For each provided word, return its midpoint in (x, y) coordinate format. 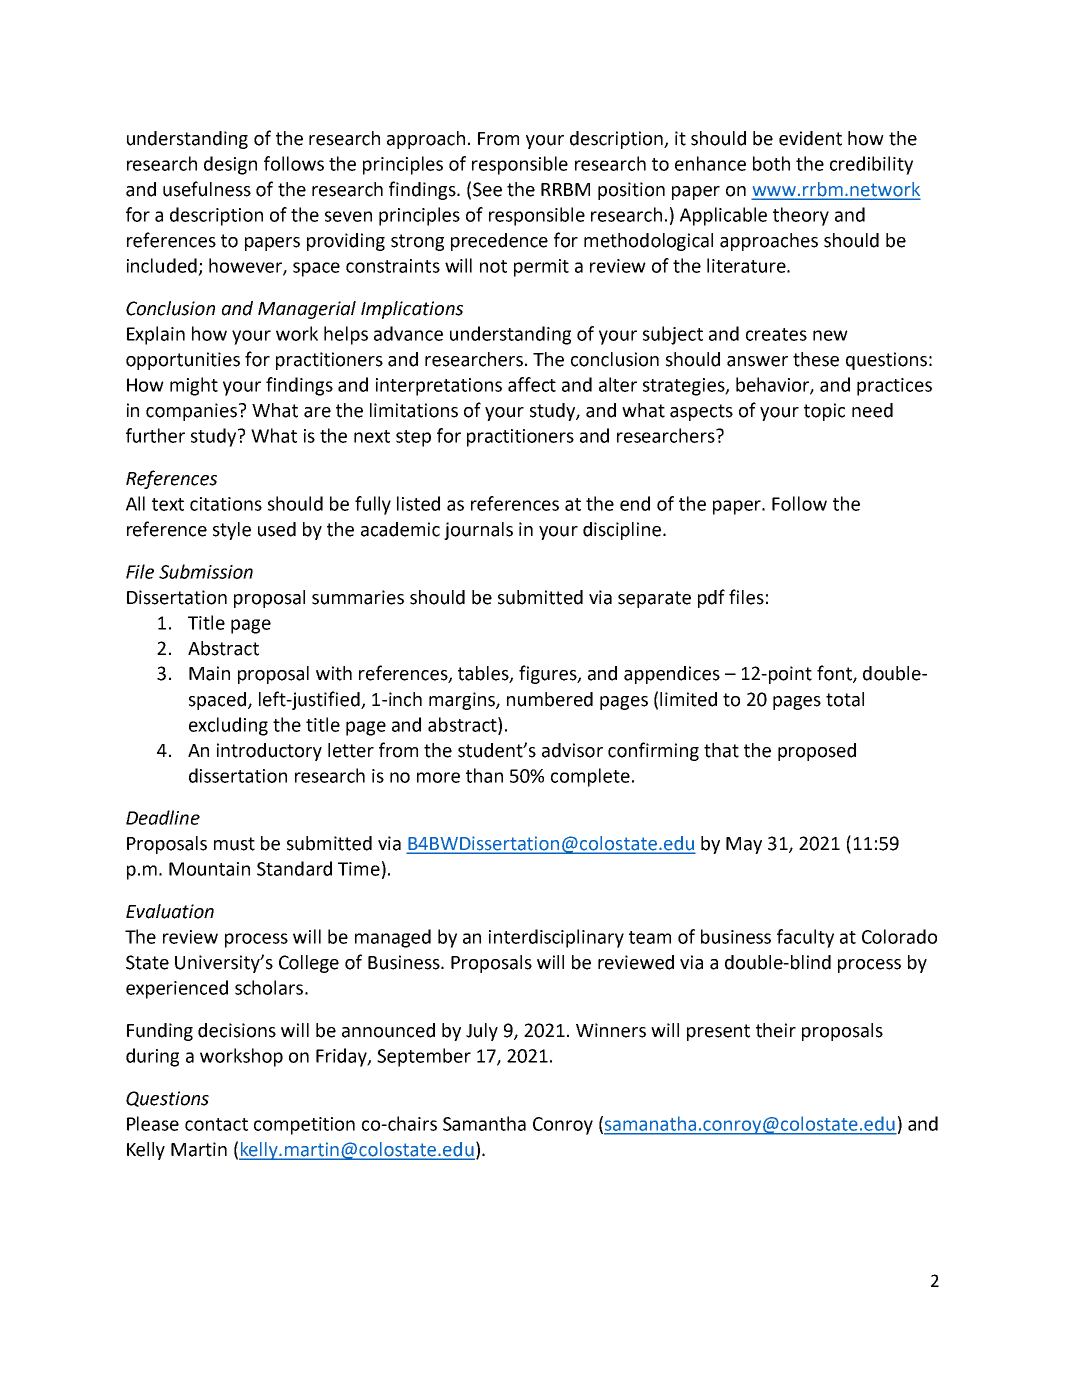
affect (532, 384)
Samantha (484, 1123)
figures (549, 674)
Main (209, 673)
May (744, 845)
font (835, 674)
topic (824, 412)
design (230, 165)
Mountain (209, 869)
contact (216, 1124)
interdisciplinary (556, 938)
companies (193, 412)
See (487, 189)
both (771, 163)
